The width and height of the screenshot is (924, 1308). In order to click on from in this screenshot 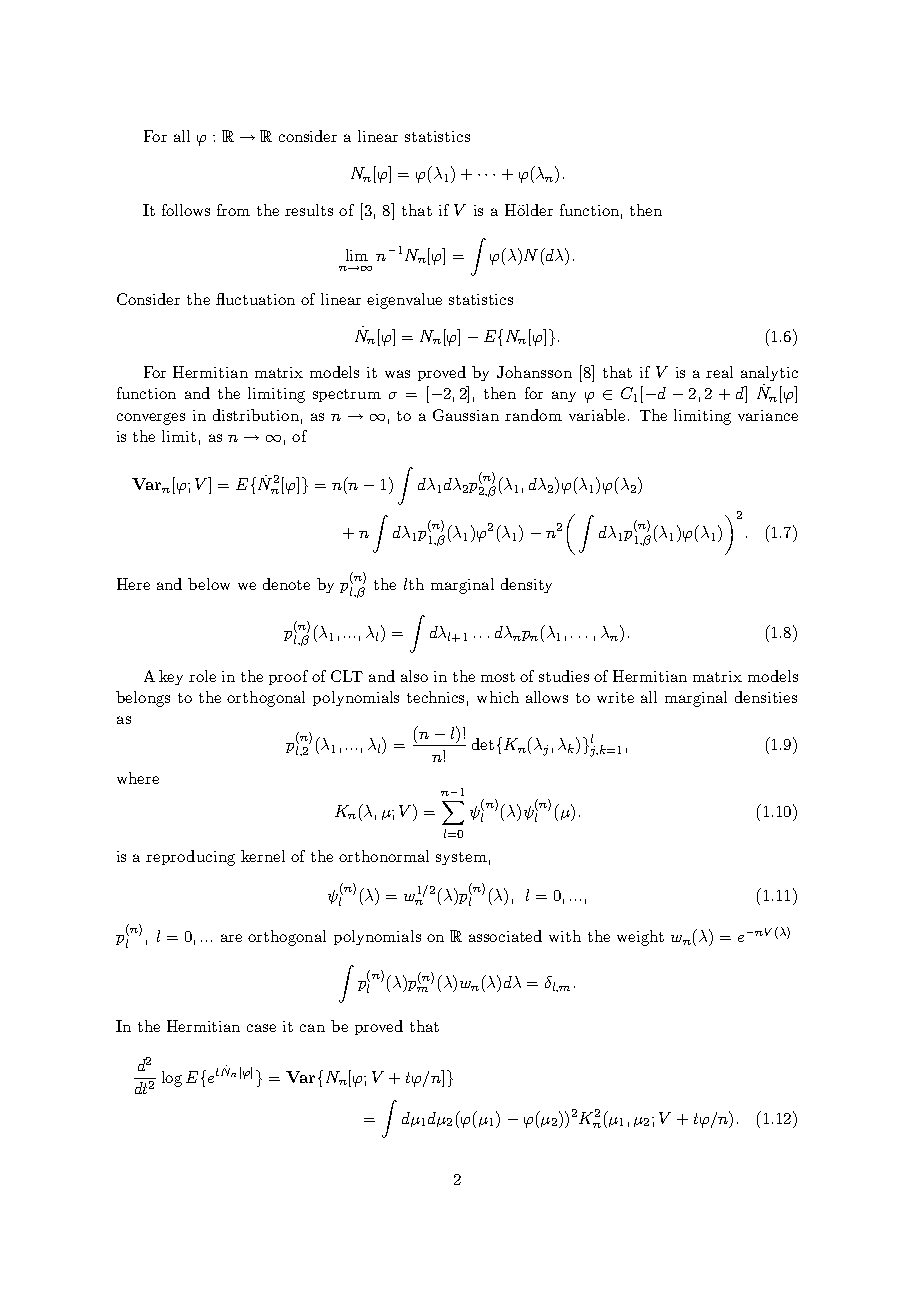, I will do `click(233, 210)`.
